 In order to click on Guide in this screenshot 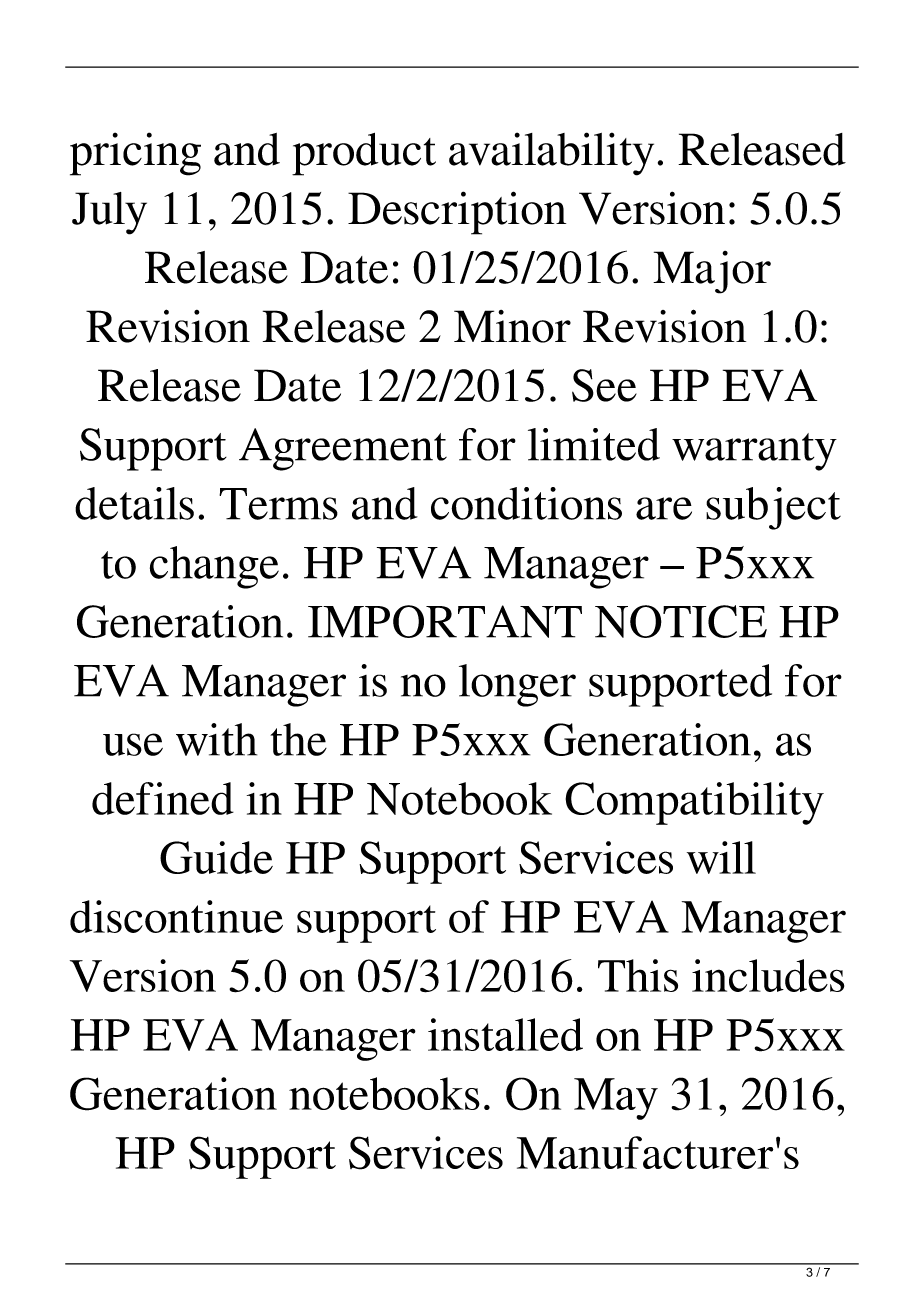, I will do `click(216, 857)`.
